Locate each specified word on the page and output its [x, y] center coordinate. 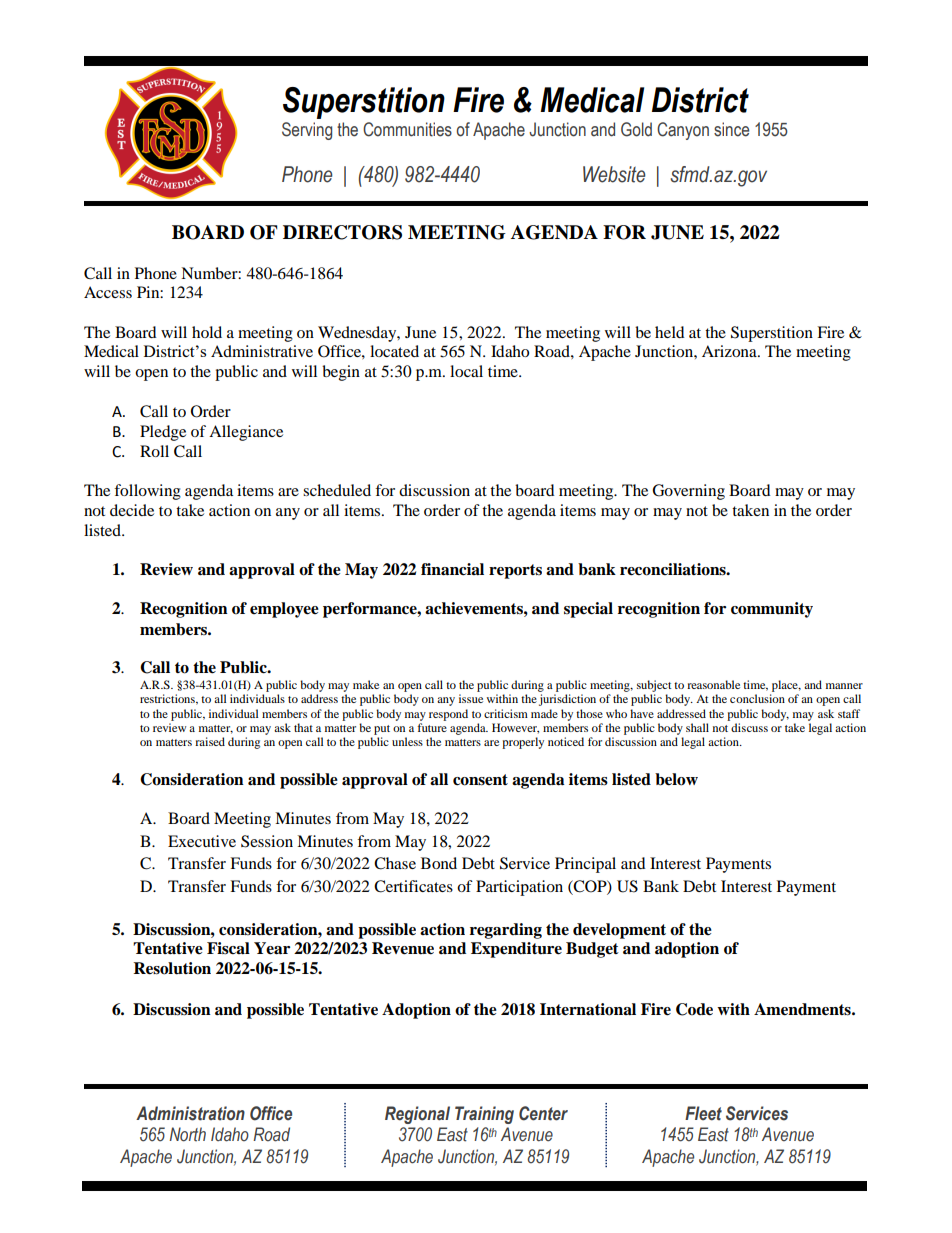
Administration [190, 1113]
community [772, 610]
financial [452, 569]
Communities [407, 129]
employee [284, 610]
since [731, 129]
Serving [307, 131]
